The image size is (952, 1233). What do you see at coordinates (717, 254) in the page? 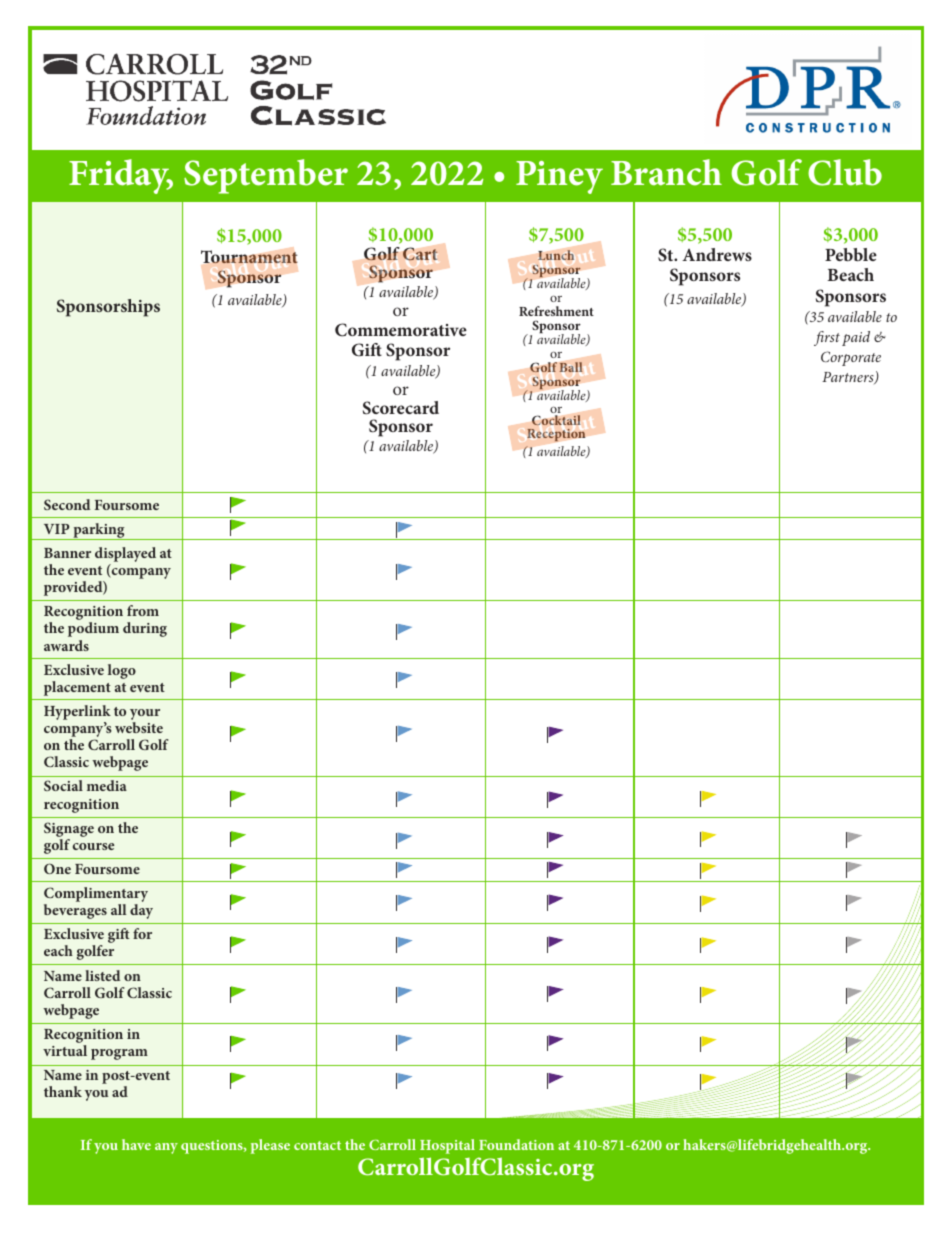
I see `Andrews` at bounding box center [717, 254].
